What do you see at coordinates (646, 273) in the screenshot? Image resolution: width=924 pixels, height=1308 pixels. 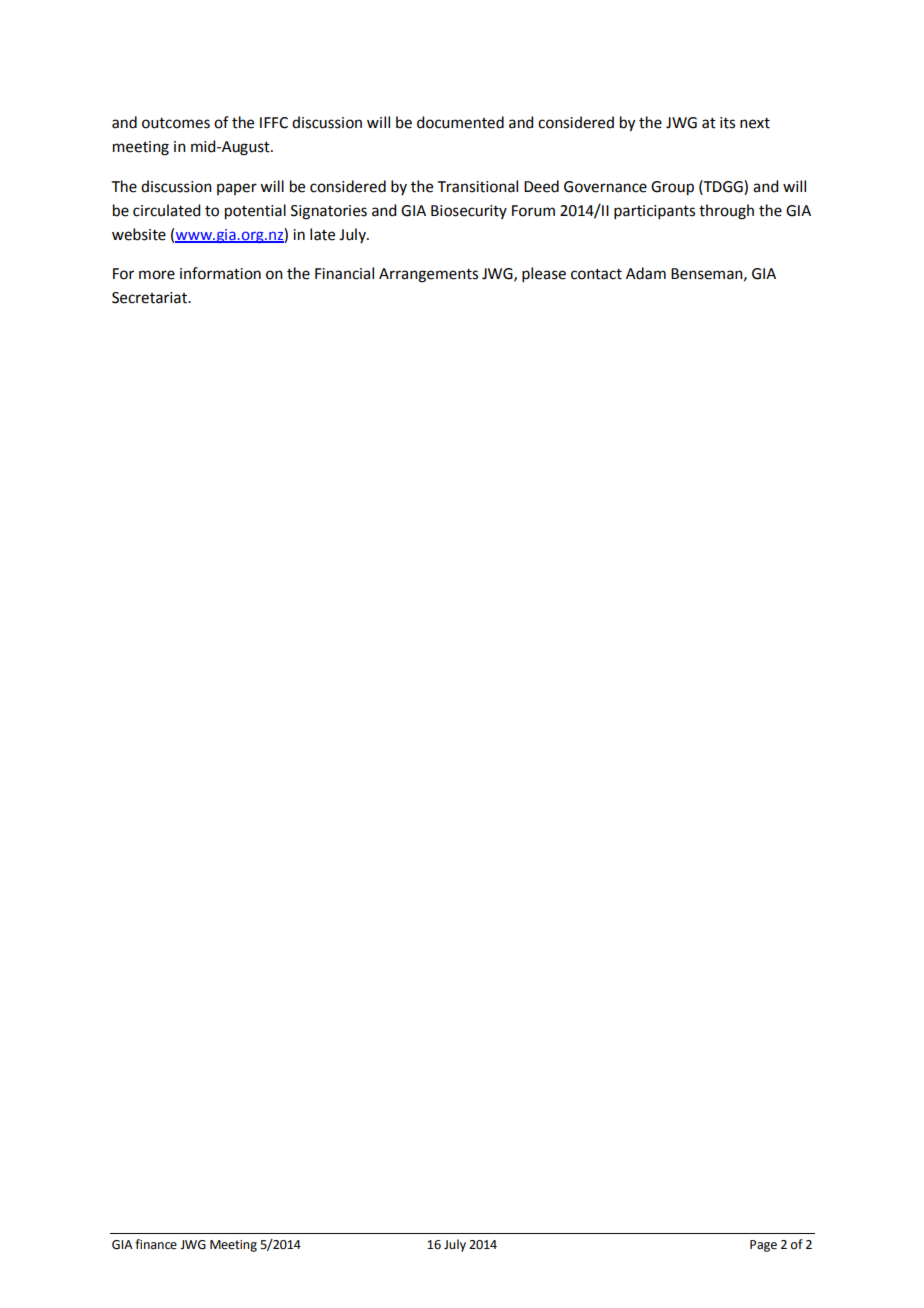 I see `Adam` at bounding box center [646, 273].
